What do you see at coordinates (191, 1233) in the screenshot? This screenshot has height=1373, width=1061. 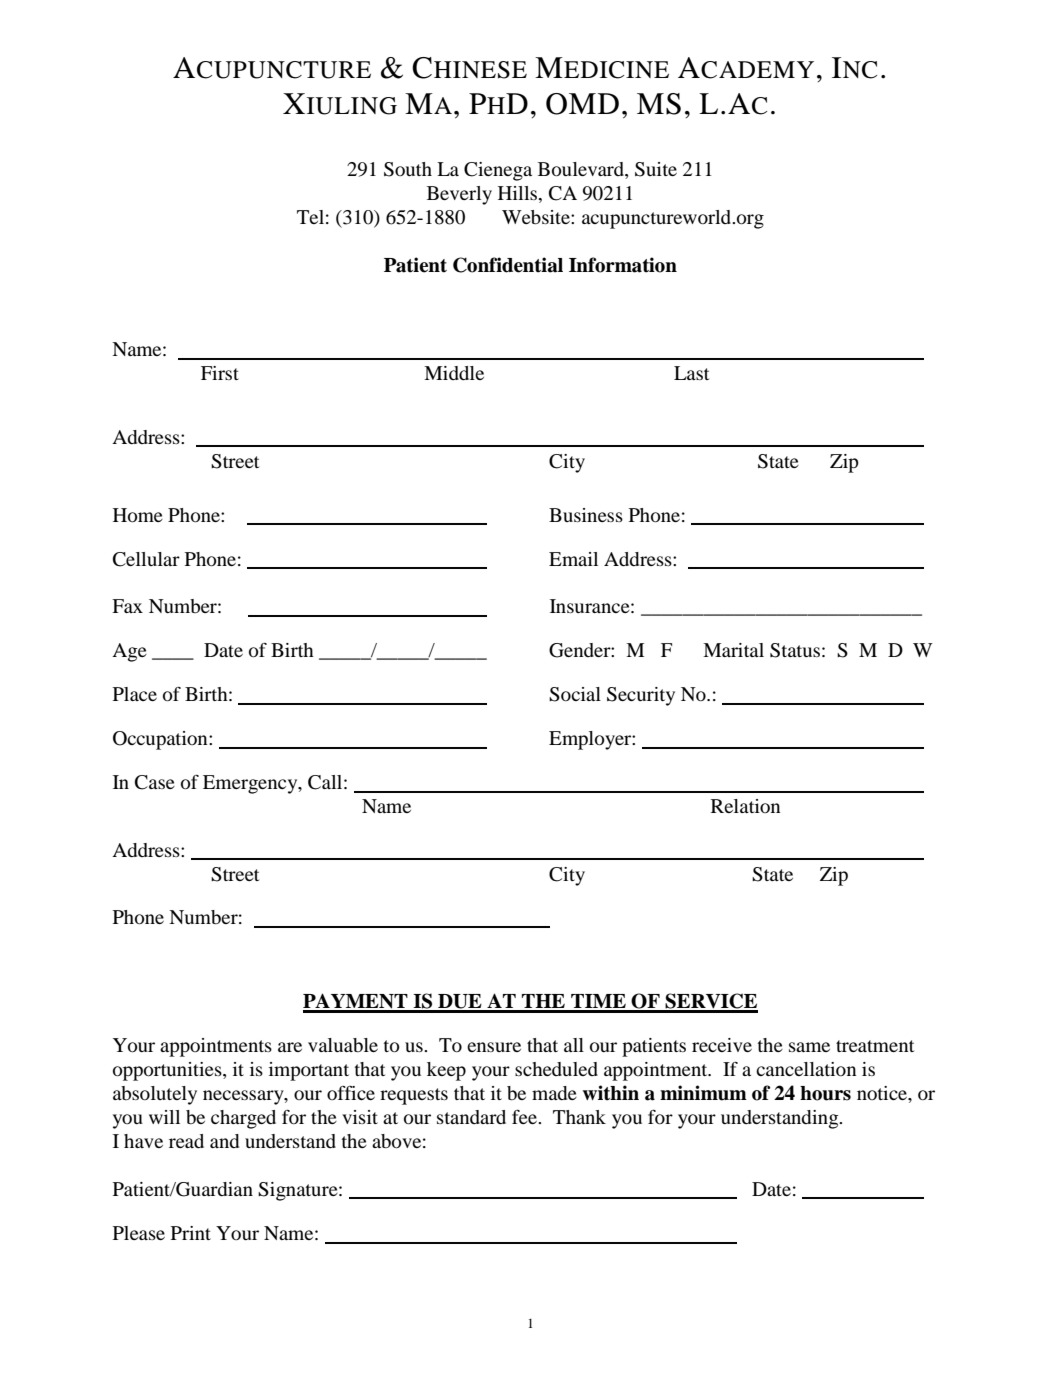 I see `Print` at bounding box center [191, 1233].
